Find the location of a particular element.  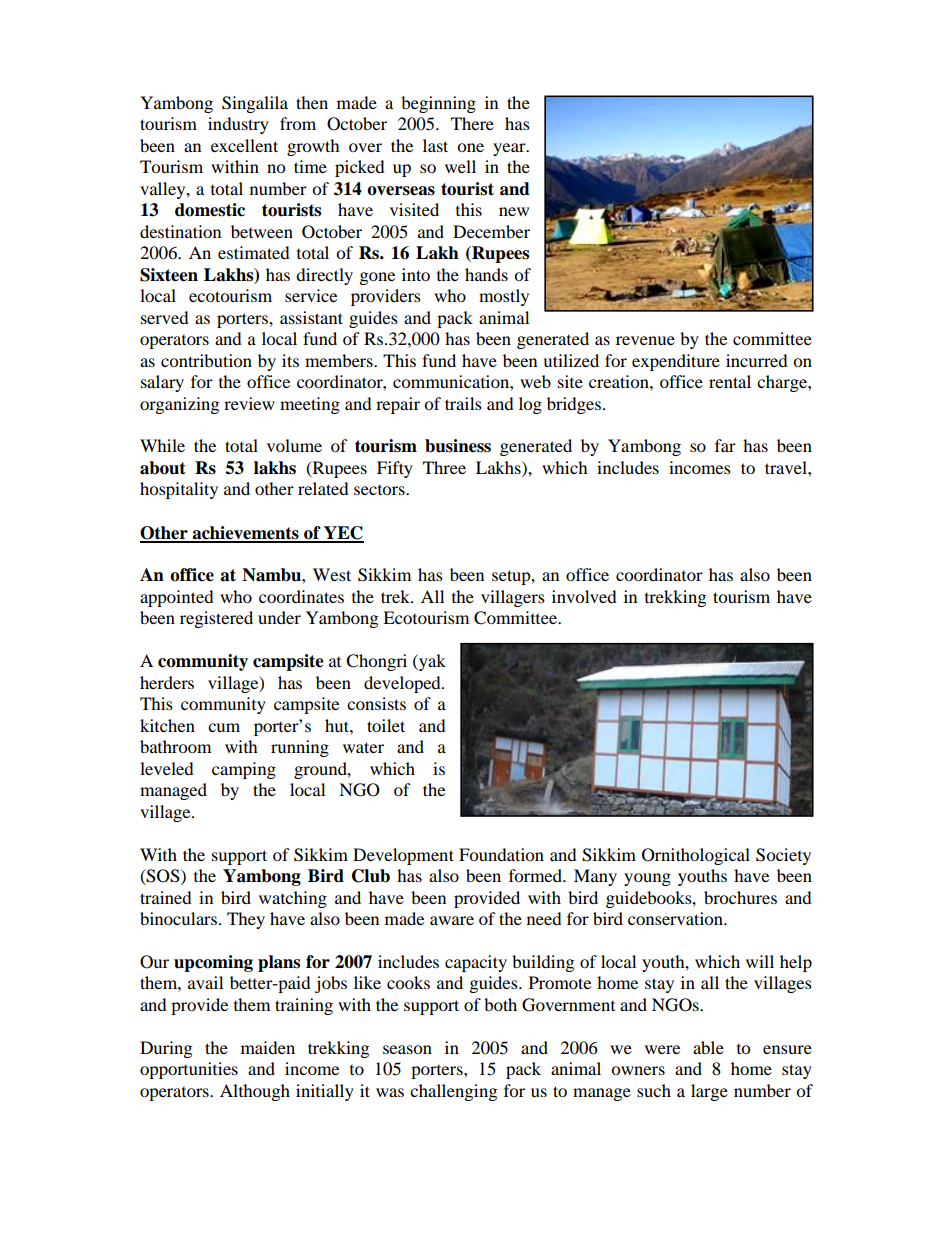

Foundation is located at coordinates (501, 854).
